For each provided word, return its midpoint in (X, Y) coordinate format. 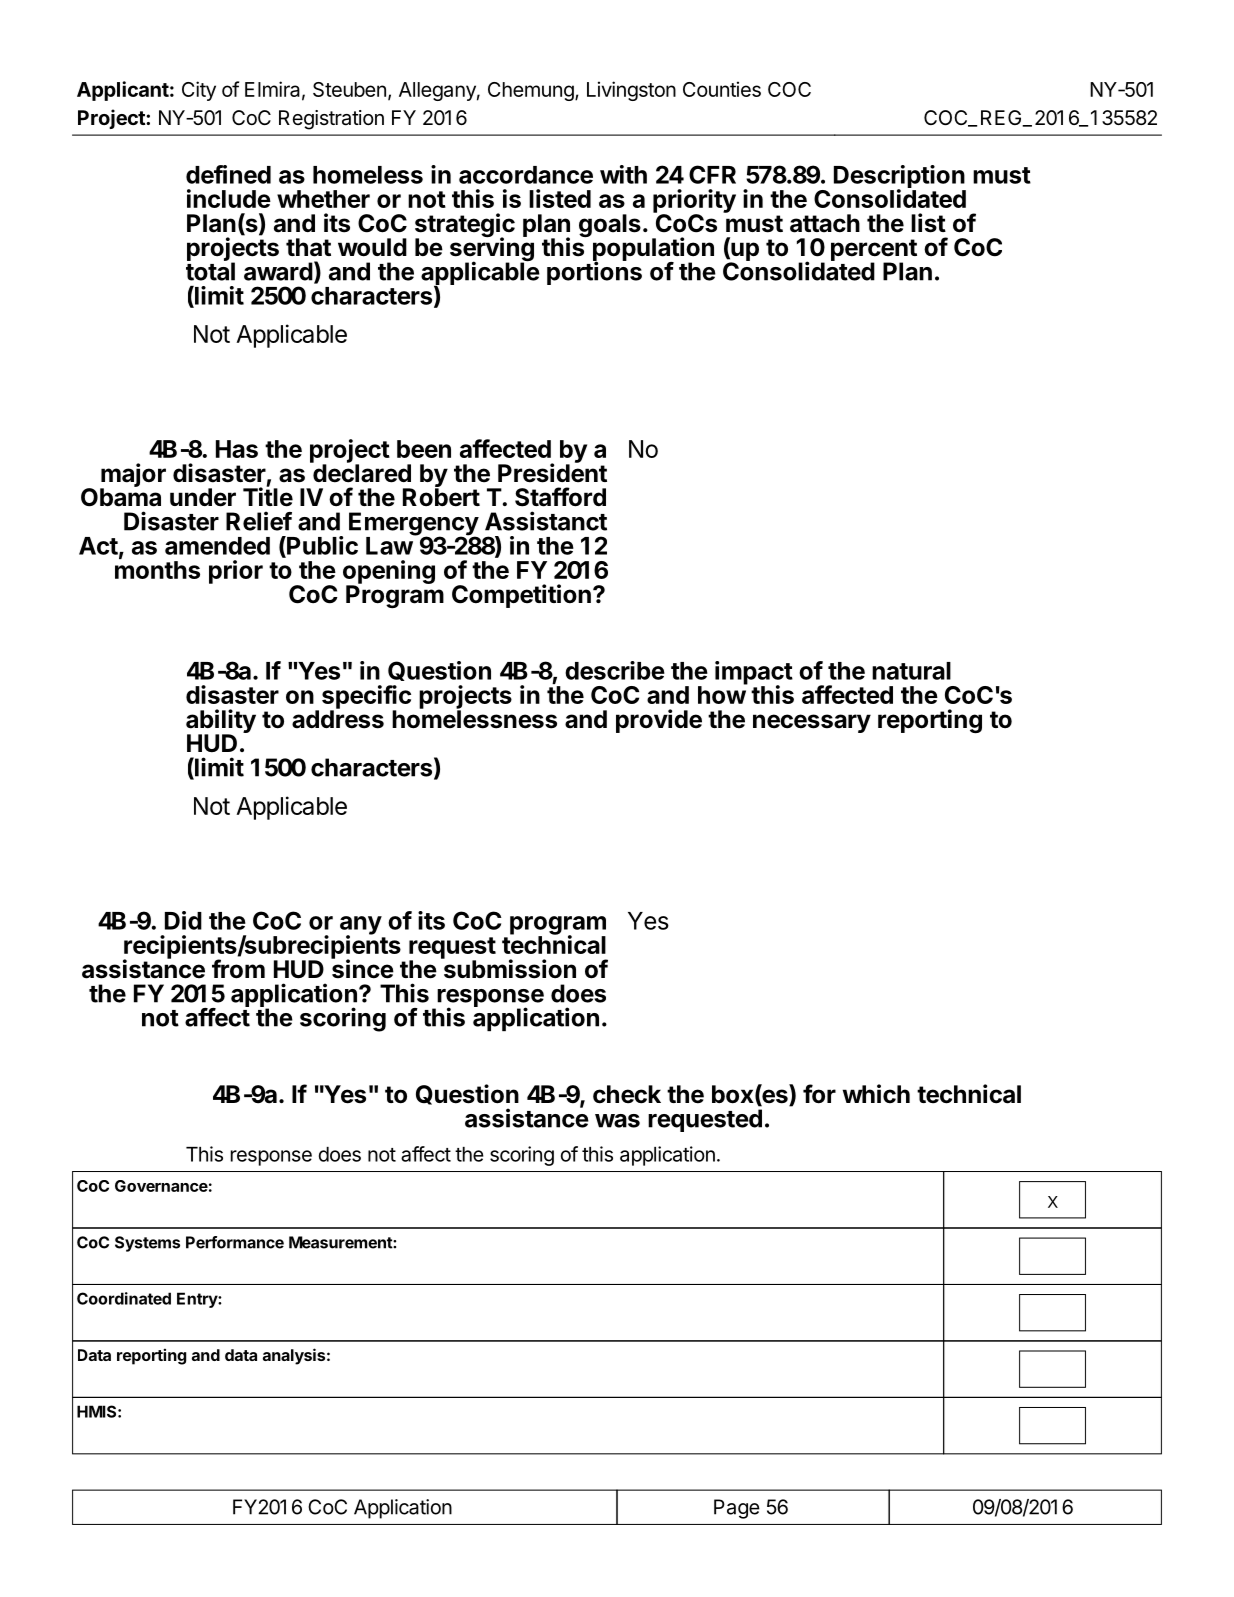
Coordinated (124, 1298)
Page (737, 1509)
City (199, 91)
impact (754, 674)
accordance (526, 175)
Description (900, 178)
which (876, 1093)
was (617, 1121)
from (238, 969)
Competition (521, 596)
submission (508, 968)
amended (217, 546)
